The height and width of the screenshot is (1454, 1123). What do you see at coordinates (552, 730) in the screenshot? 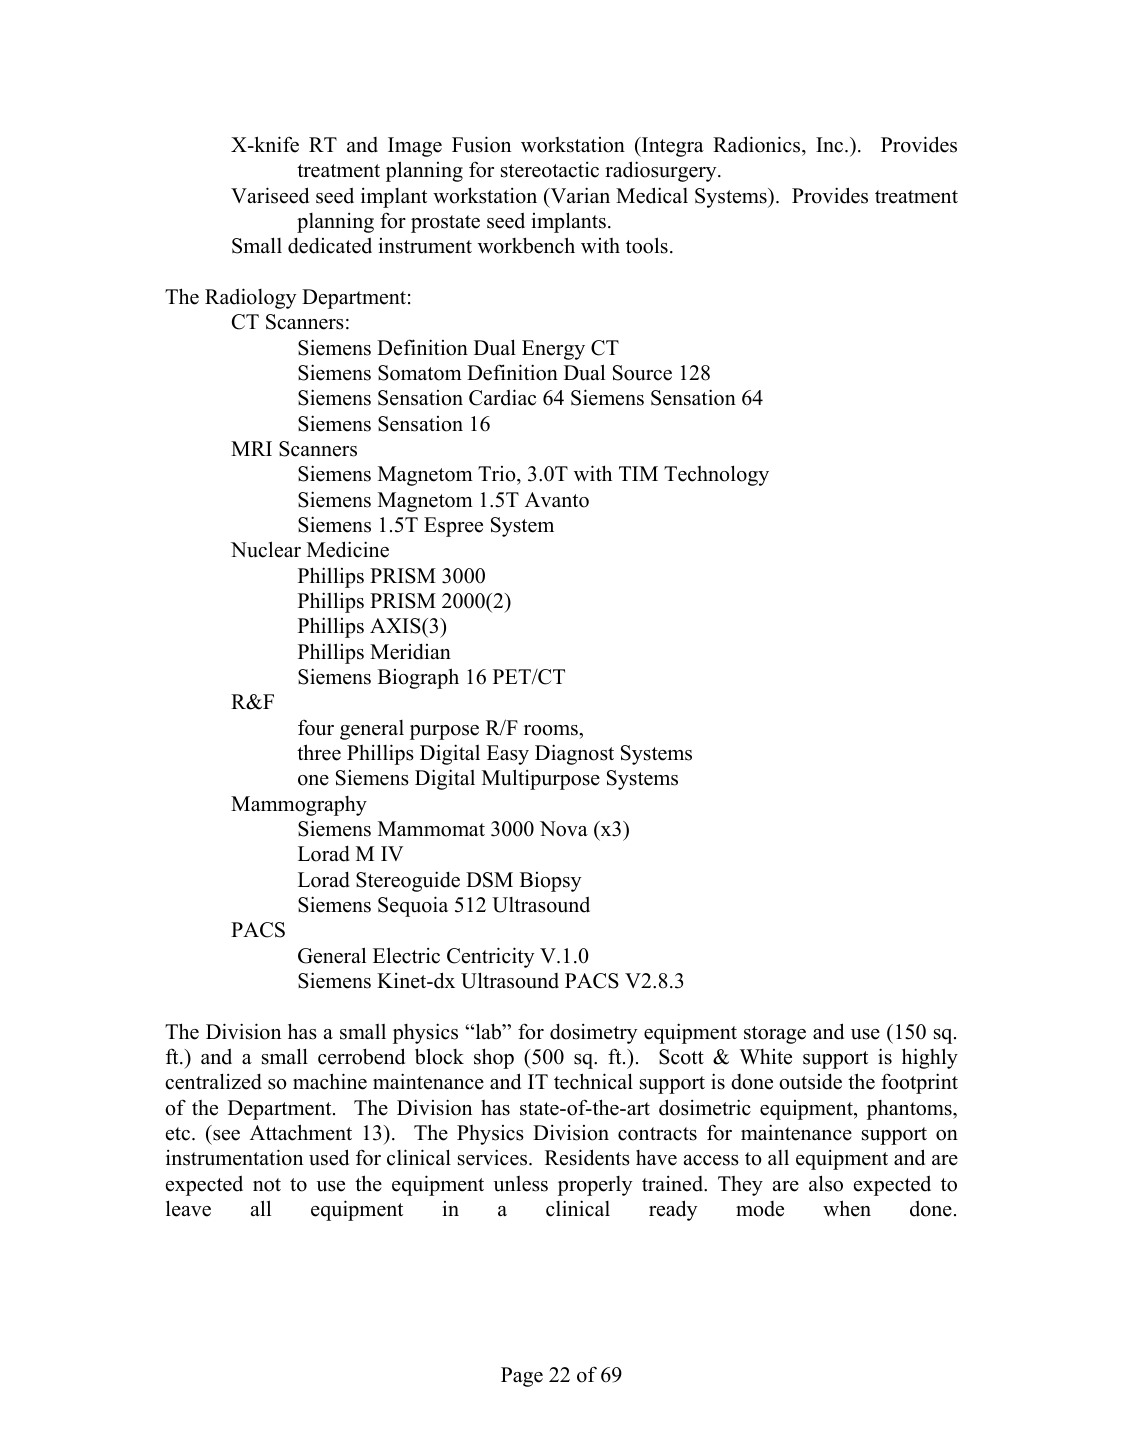
I see `rooms` at bounding box center [552, 730].
